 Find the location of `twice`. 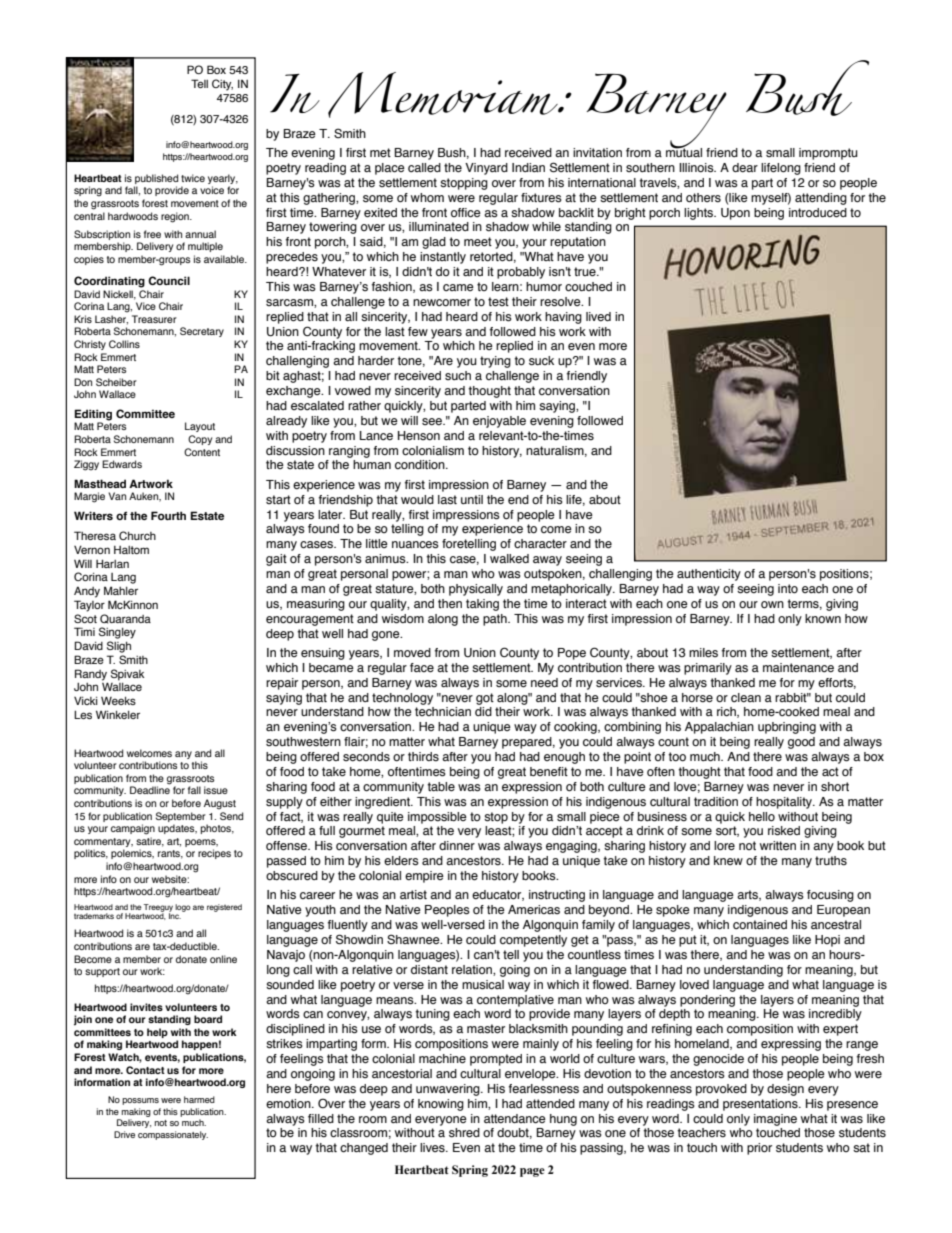

twice is located at coordinates (193, 178).
